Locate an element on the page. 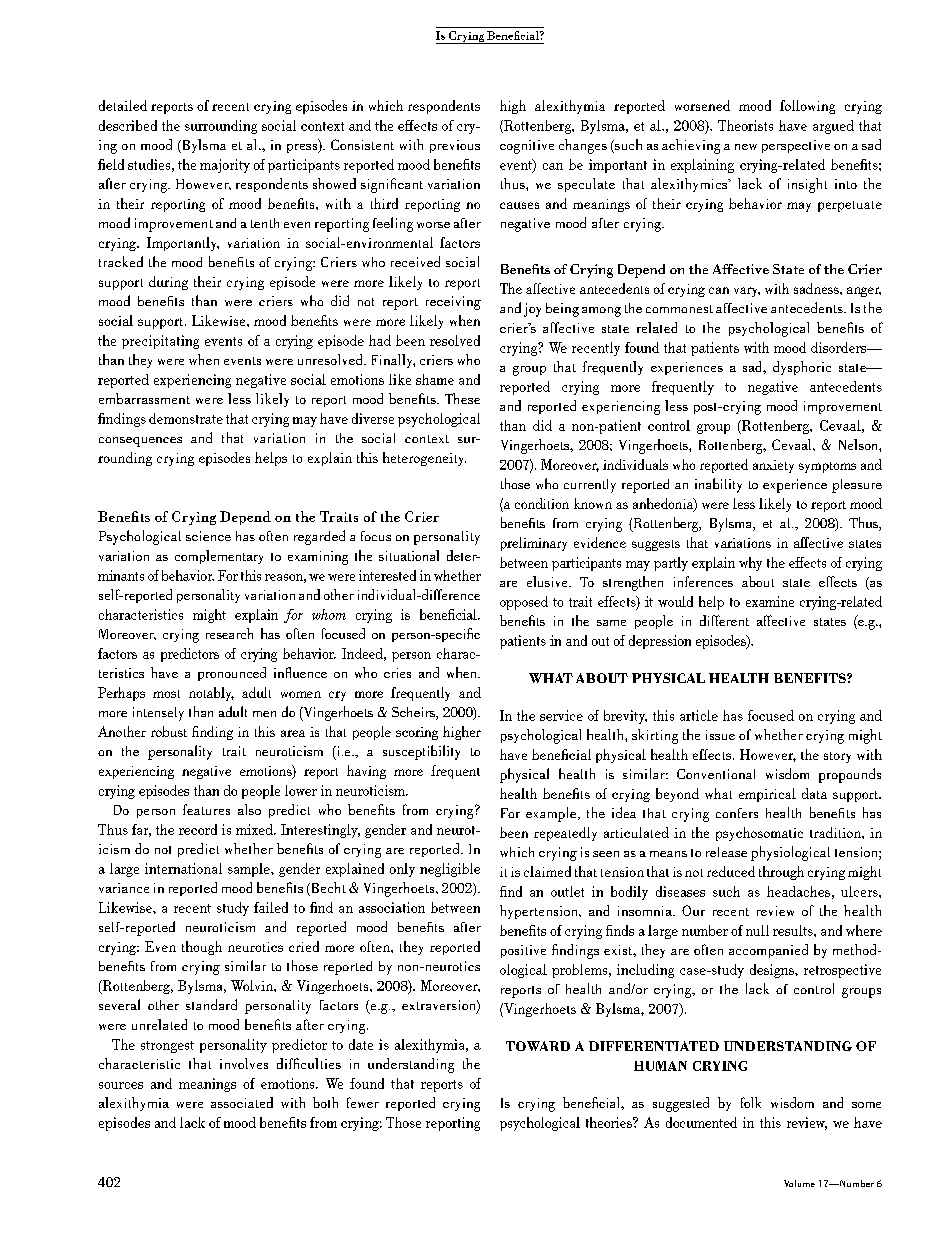  perspective is located at coordinates (796, 146).
